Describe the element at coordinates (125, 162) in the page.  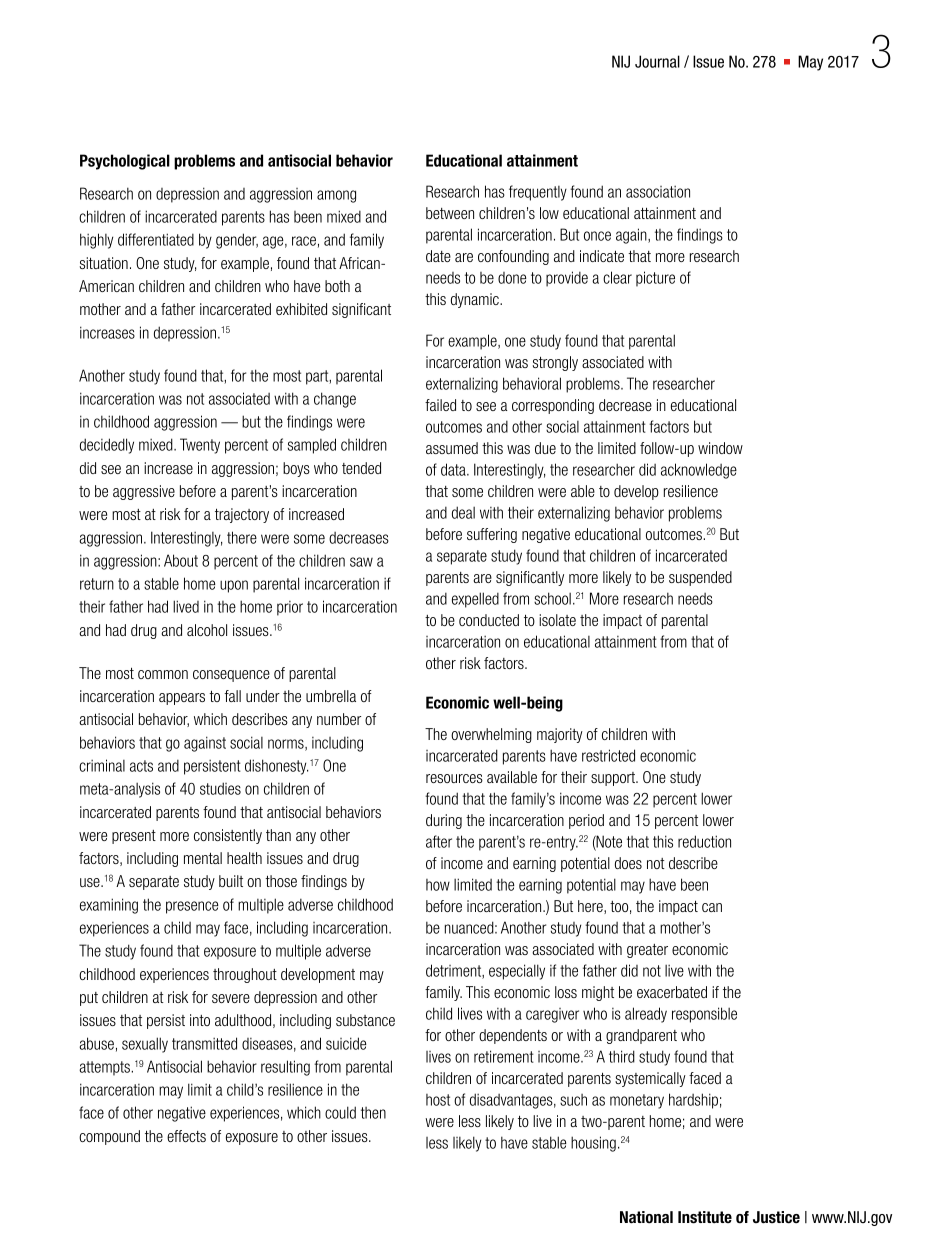
I see `Psychological` at that location.
